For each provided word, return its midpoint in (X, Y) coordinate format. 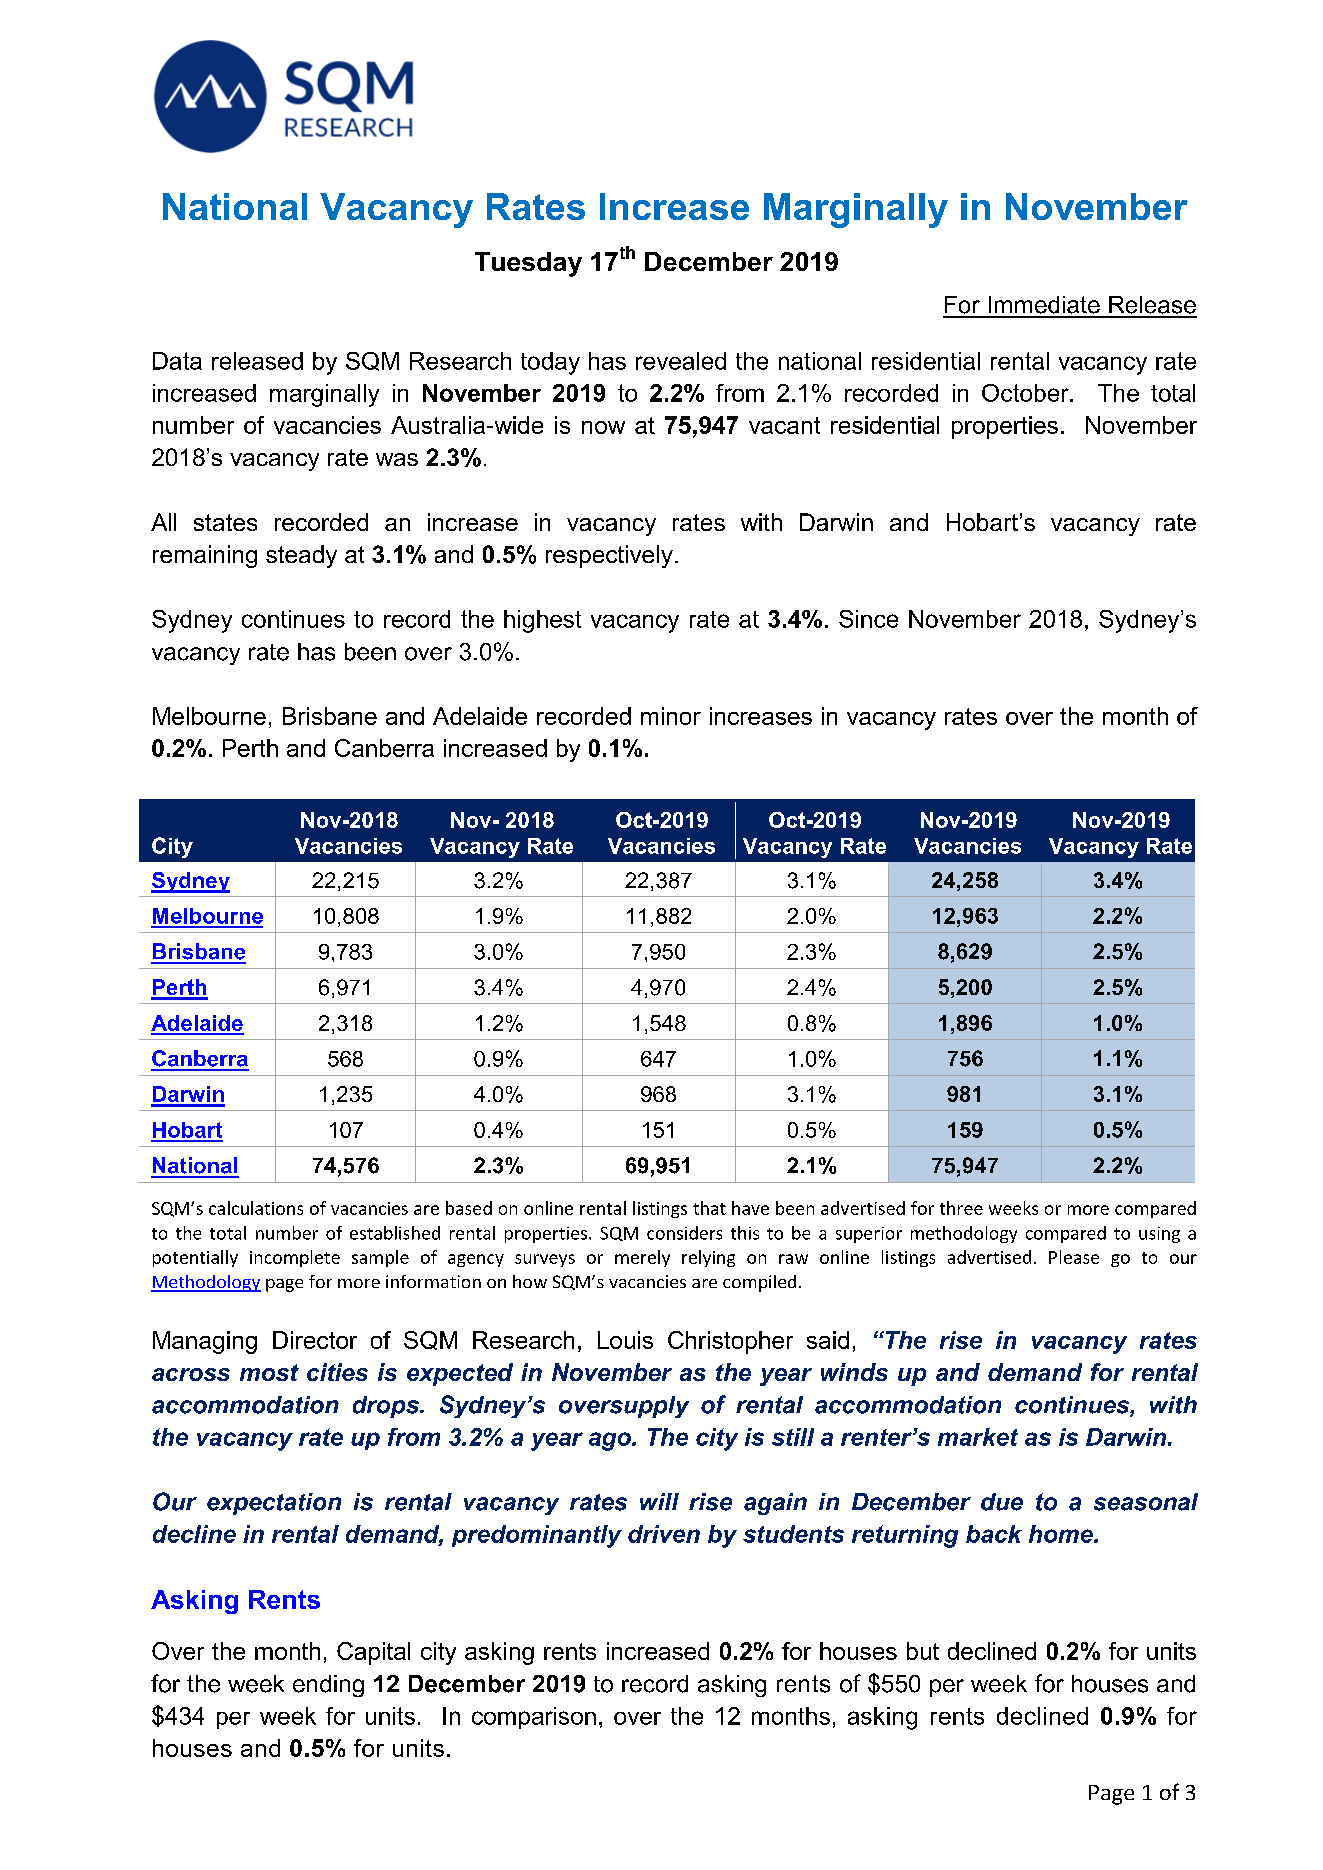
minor (671, 716)
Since (868, 619)
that (709, 1208)
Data (177, 361)
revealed (681, 361)
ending (328, 1686)
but (923, 1651)
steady (301, 556)
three (961, 1208)
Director (315, 1340)
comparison (534, 1718)
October (1026, 393)
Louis (625, 1340)
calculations (256, 1208)
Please (1074, 1257)
